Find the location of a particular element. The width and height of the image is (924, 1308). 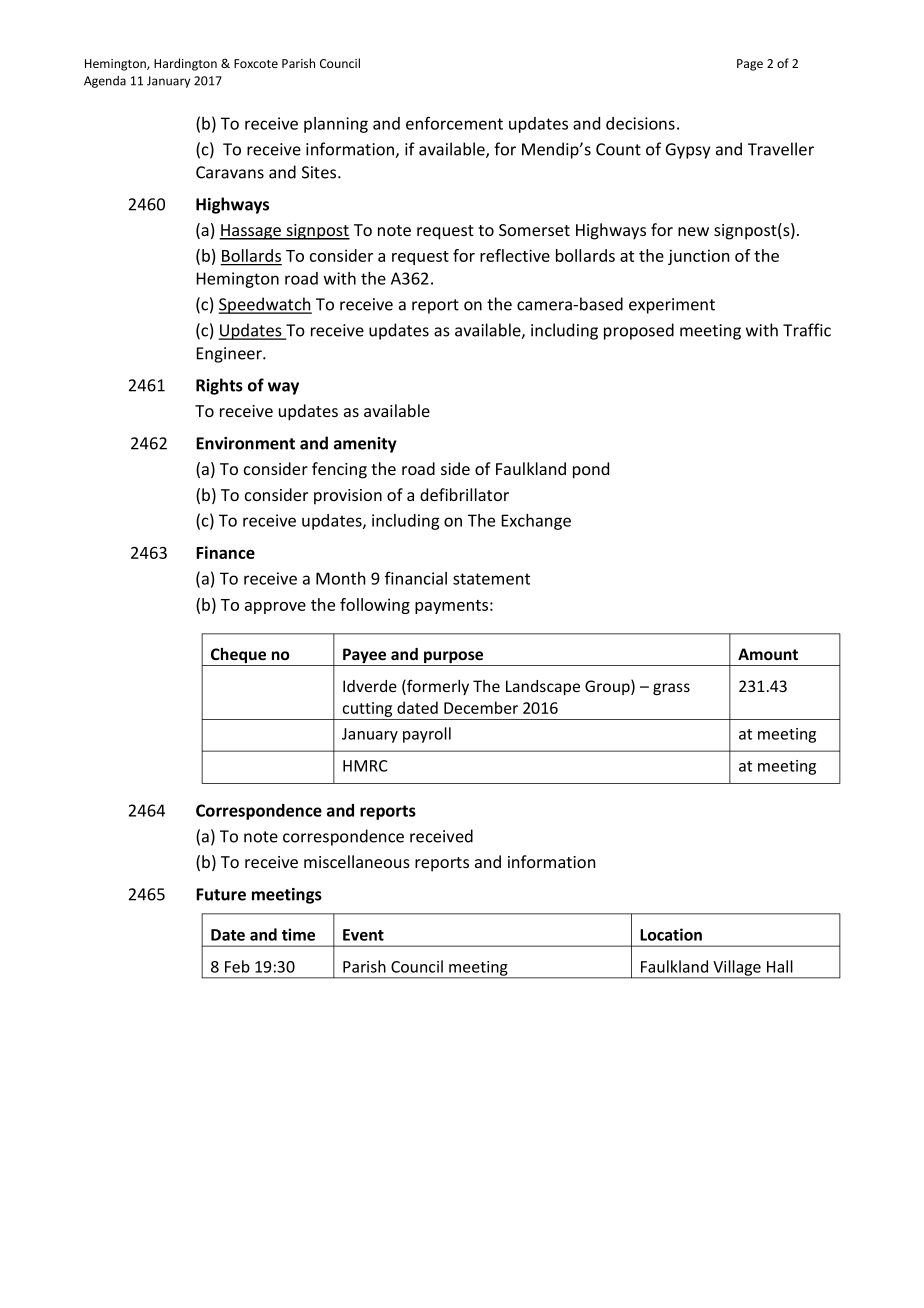

enforcement is located at coordinates (454, 123).
